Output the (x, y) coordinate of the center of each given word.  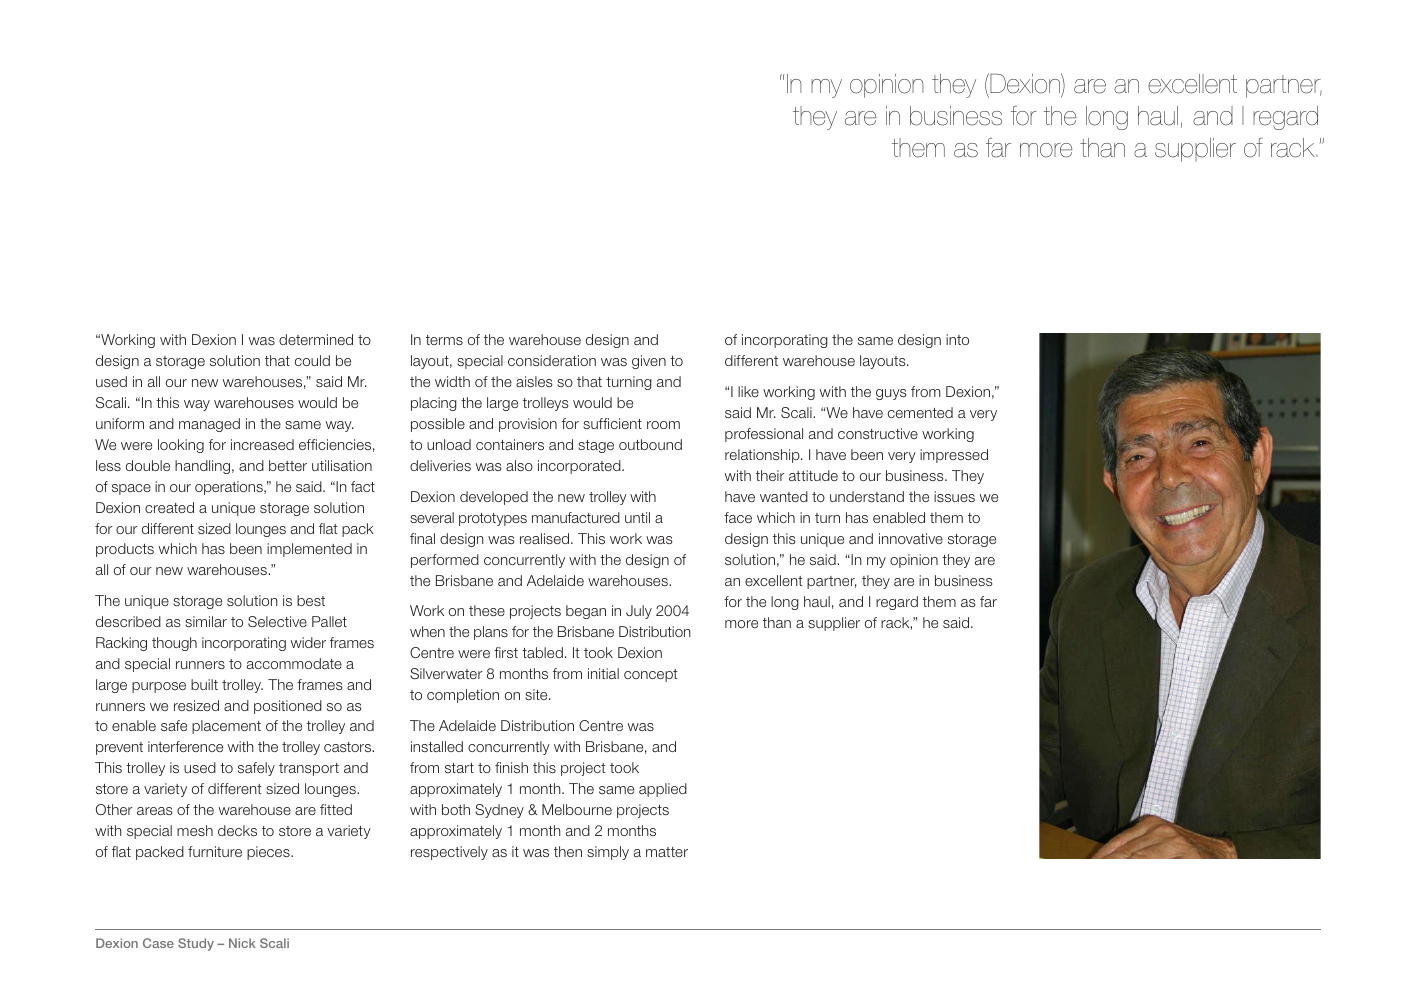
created (169, 507)
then (568, 851)
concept (650, 675)
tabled (542, 652)
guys (891, 394)
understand (867, 496)
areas (155, 811)
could (312, 360)
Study (196, 944)
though (174, 644)
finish (511, 767)
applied (663, 790)
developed (494, 498)
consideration (552, 360)
